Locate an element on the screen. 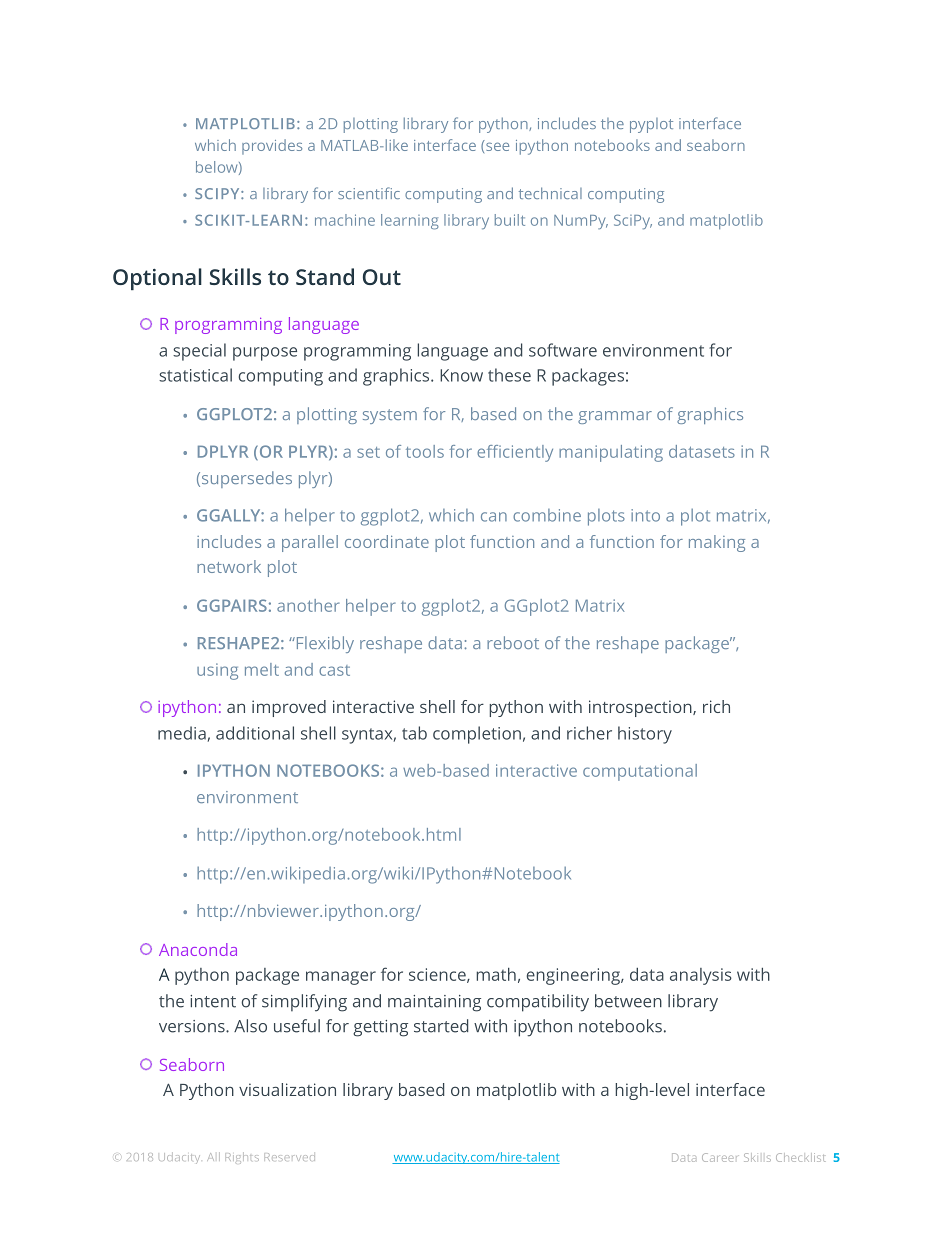  technical is located at coordinates (550, 193).
